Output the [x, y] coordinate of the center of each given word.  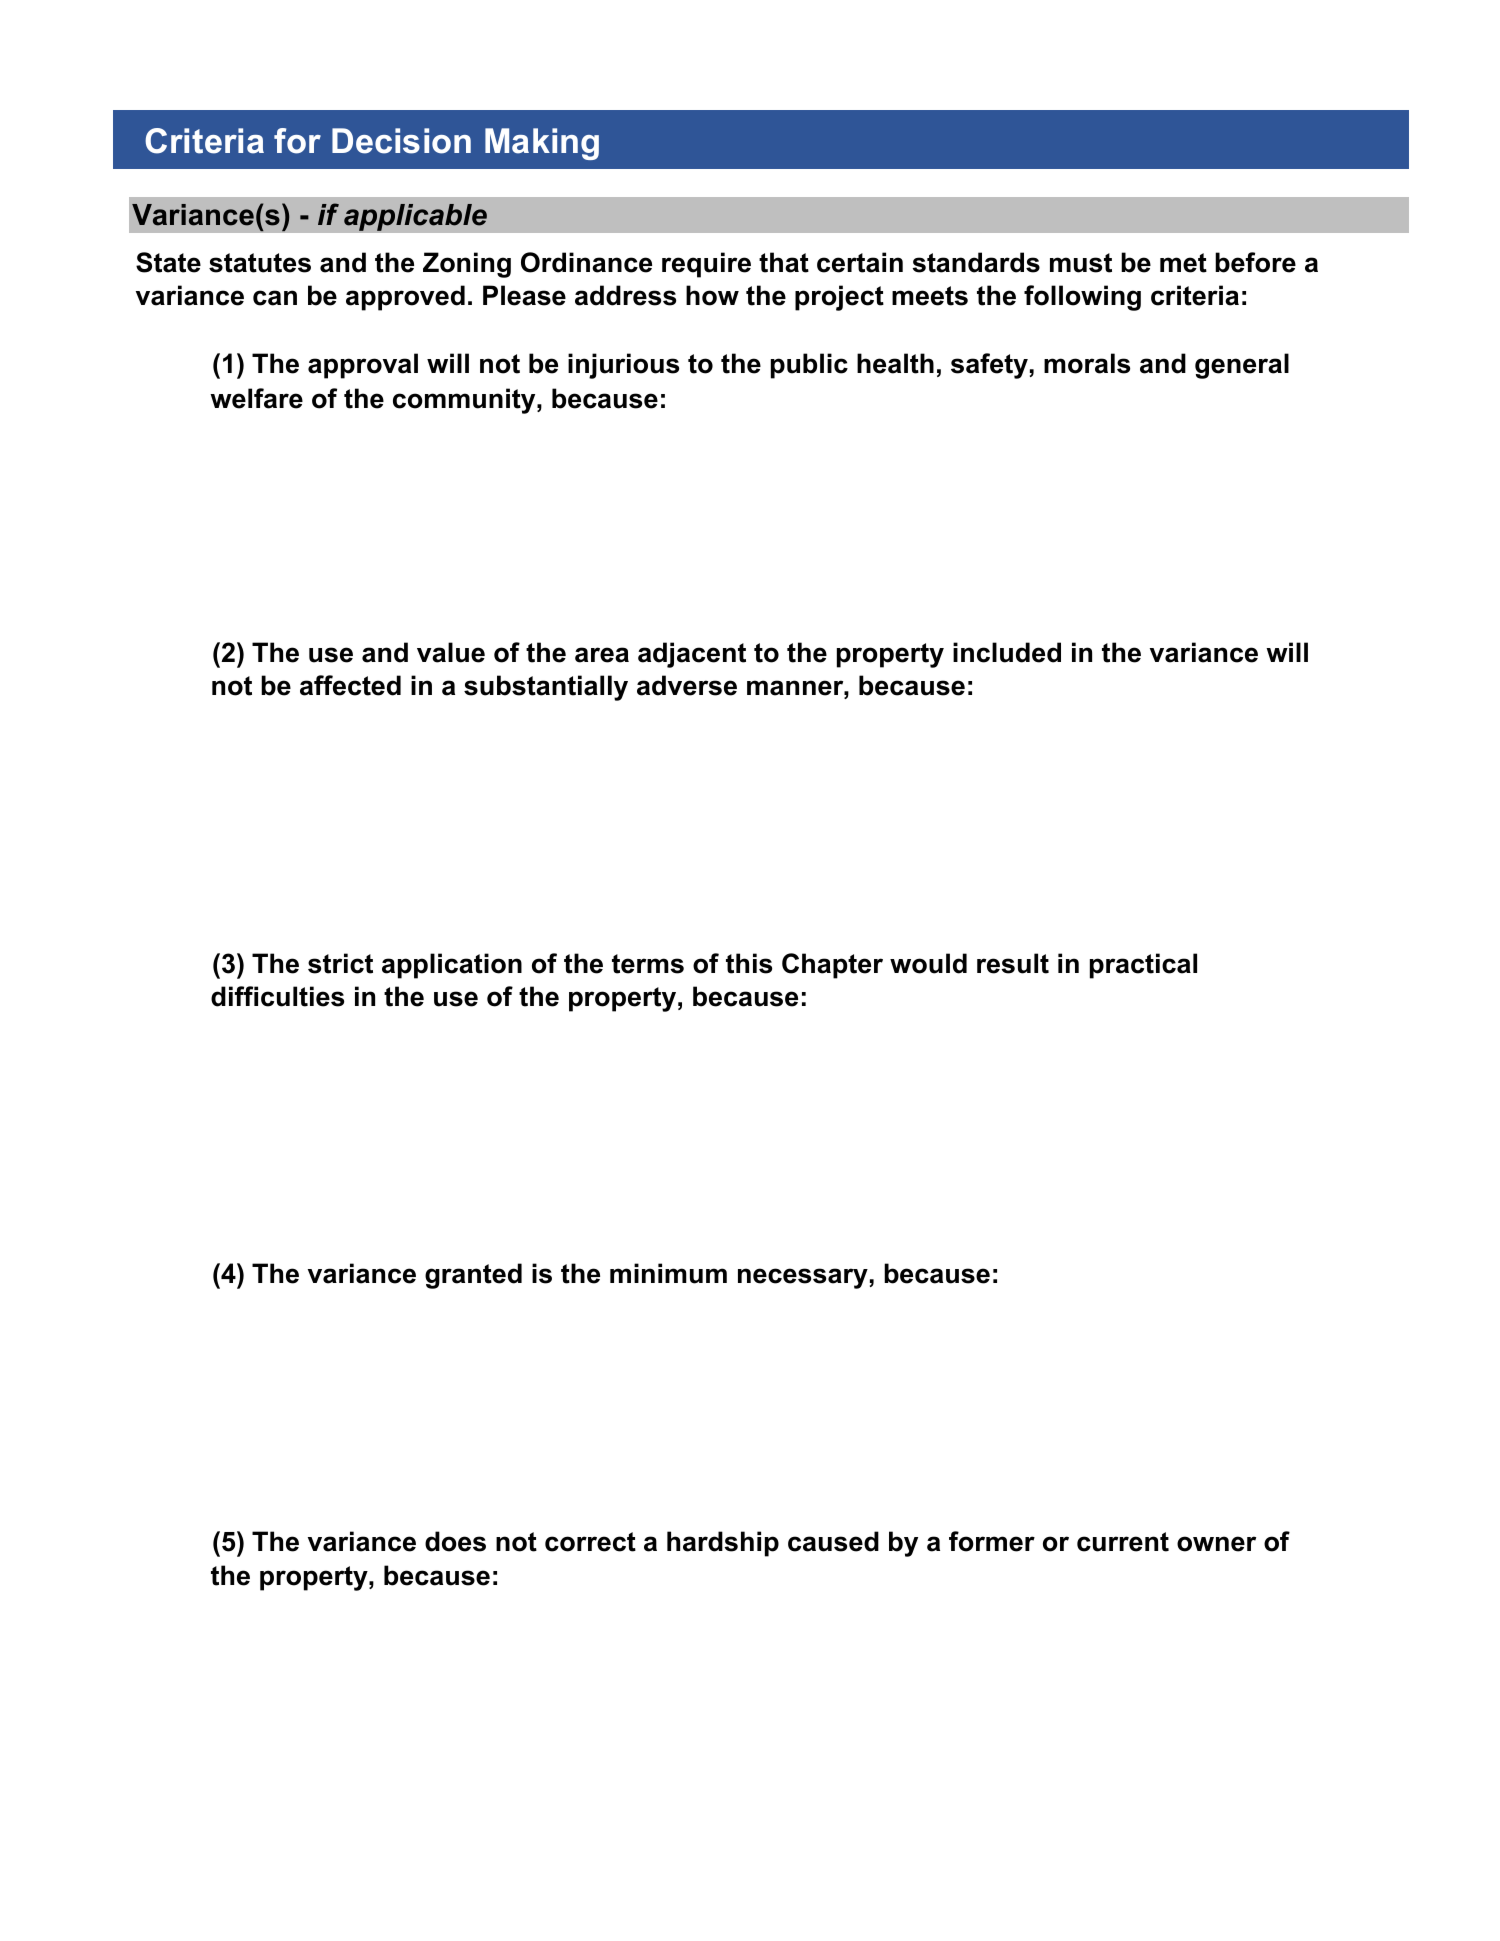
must [1081, 263]
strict [340, 963]
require [706, 265]
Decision [401, 141]
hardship [723, 1544]
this [749, 963]
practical [1143, 966]
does [455, 1541]
